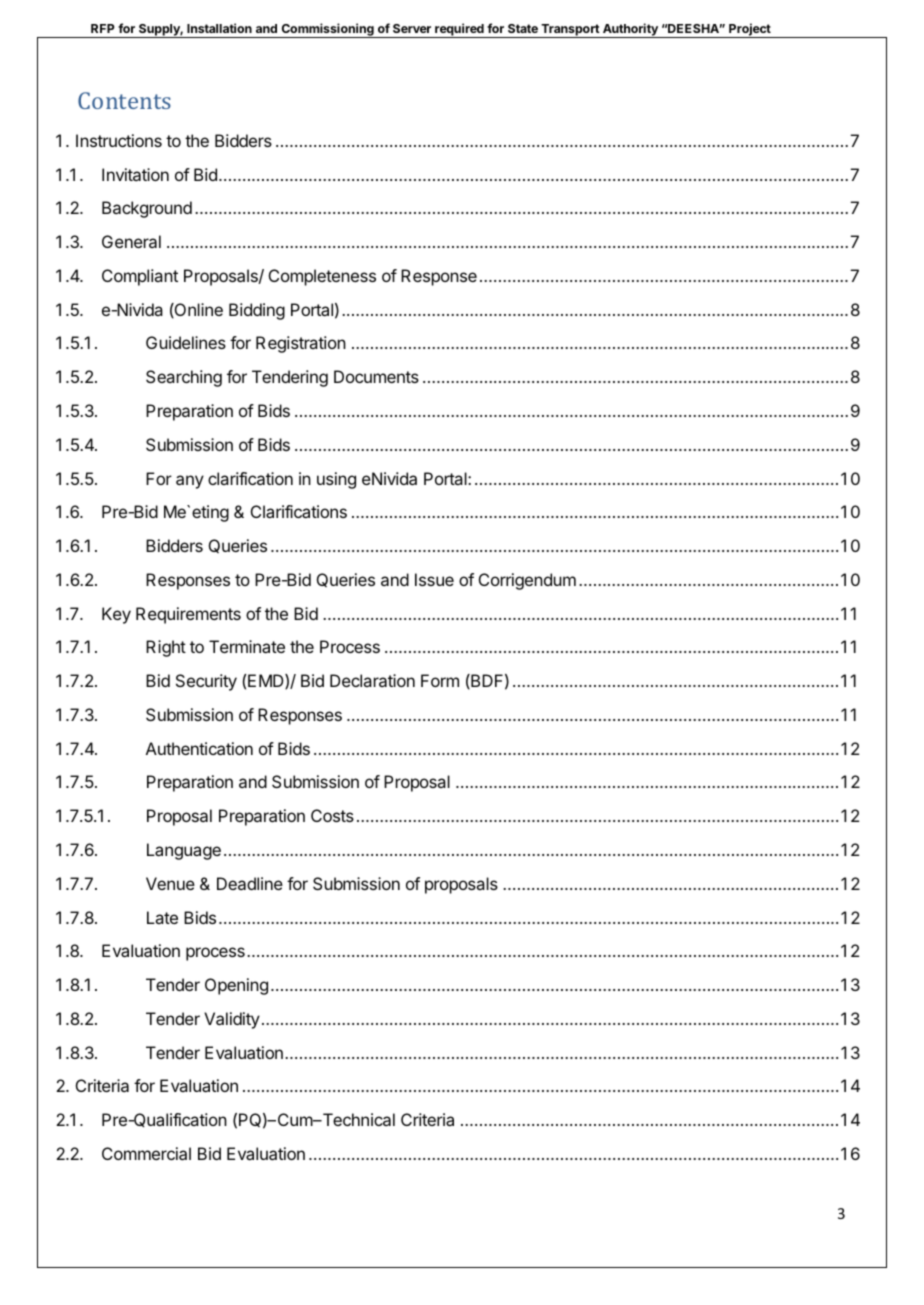  Describe the element at coordinates (630, 30) in the screenshot. I see `Authority` at that location.
